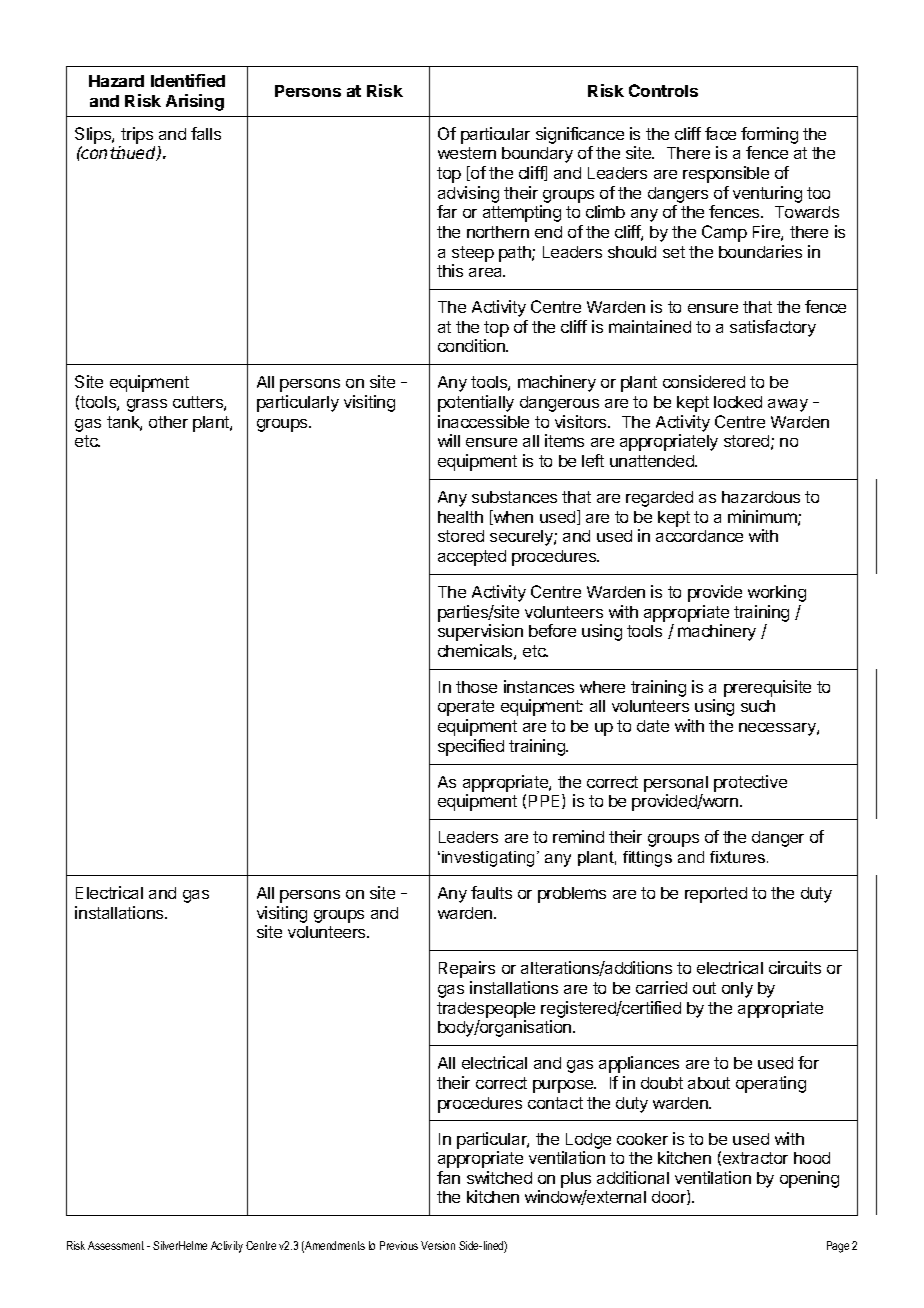  Describe the element at coordinates (116, 1245) in the screenshot. I see `Assessment` at that location.
